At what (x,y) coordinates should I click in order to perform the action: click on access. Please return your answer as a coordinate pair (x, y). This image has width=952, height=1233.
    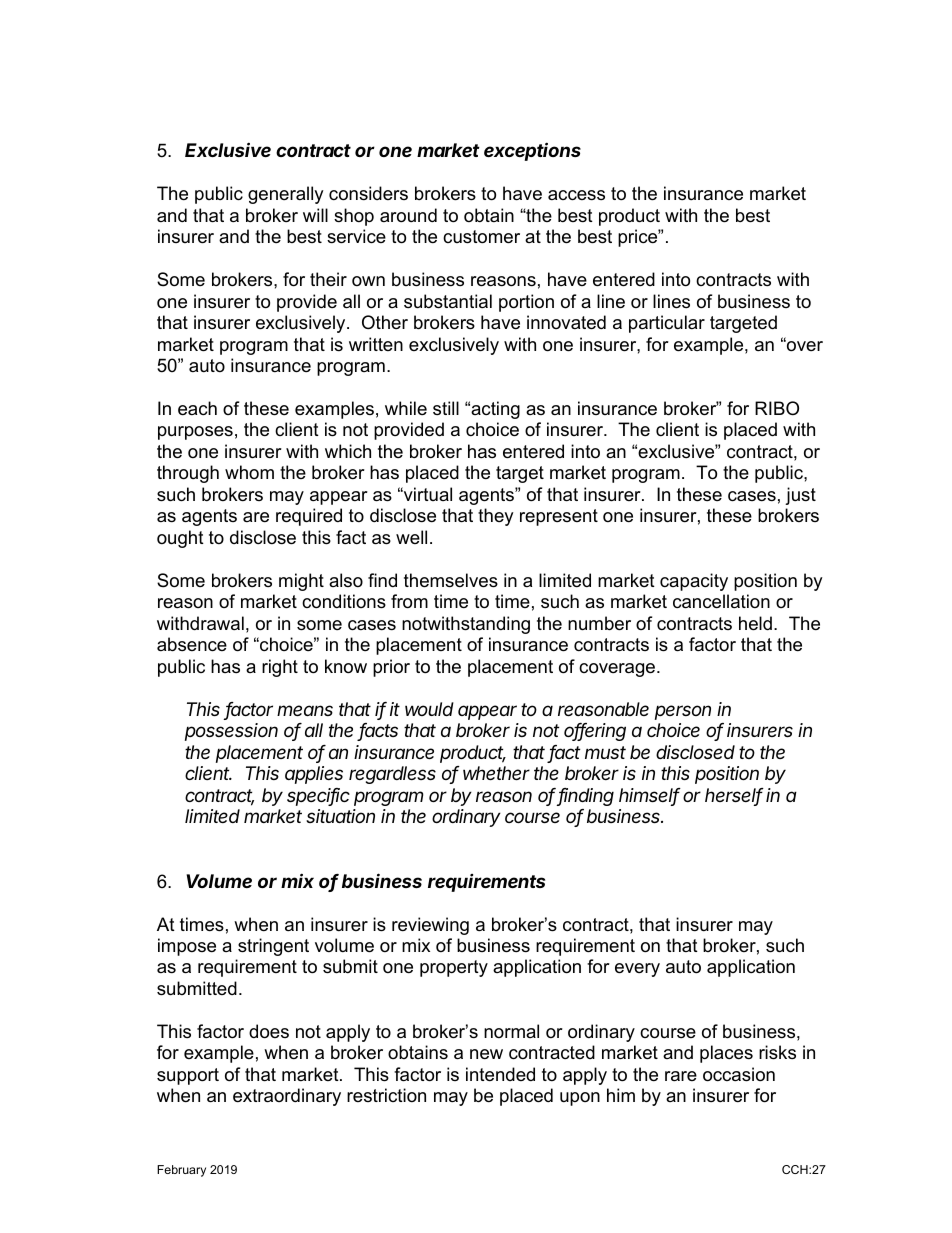
    Looking at the image, I should click on (576, 195).
